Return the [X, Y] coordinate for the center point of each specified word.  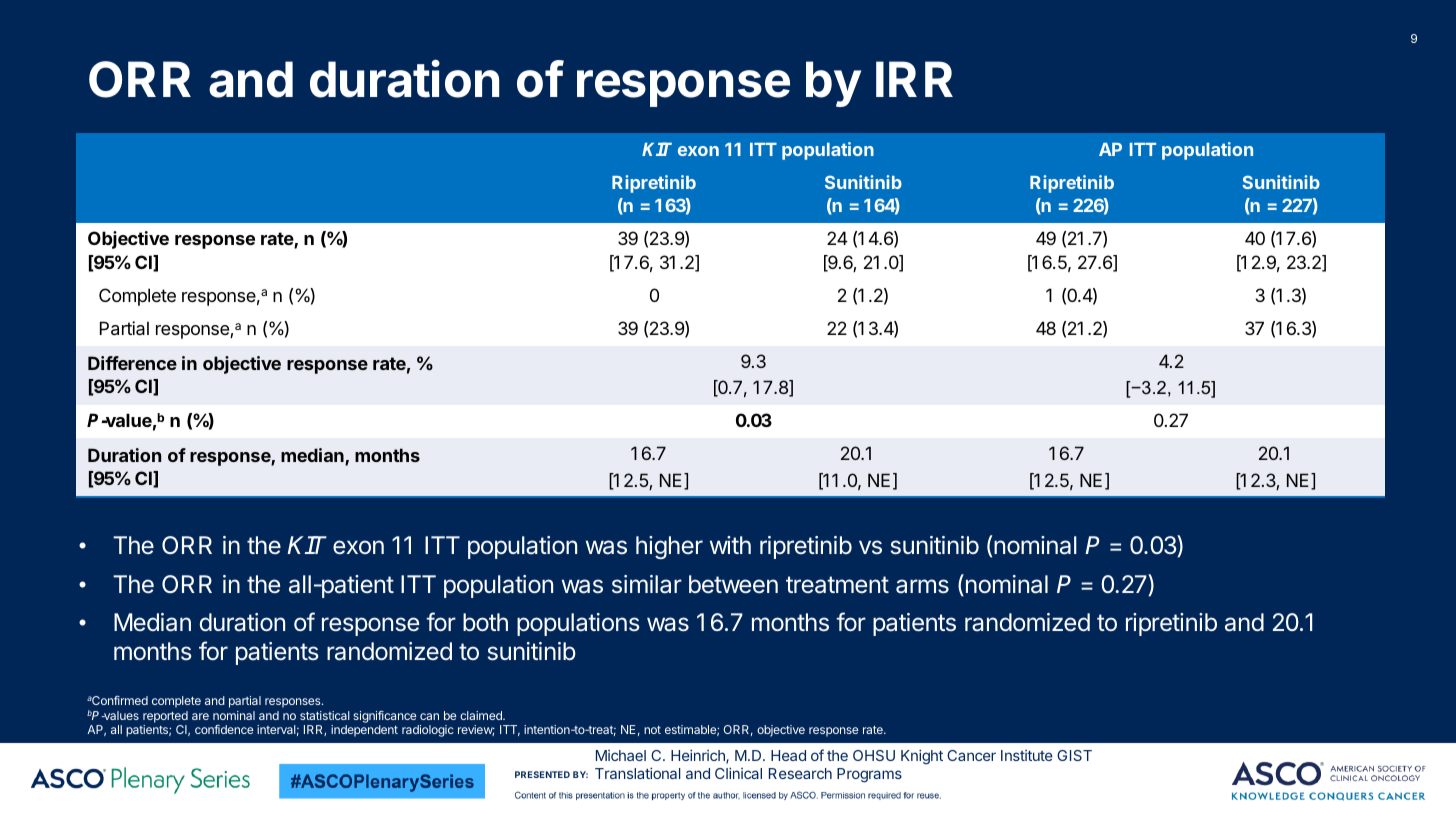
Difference [132, 363]
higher [669, 547]
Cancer [971, 755]
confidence [224, 729]
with [730, 545]
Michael [621, 755]
